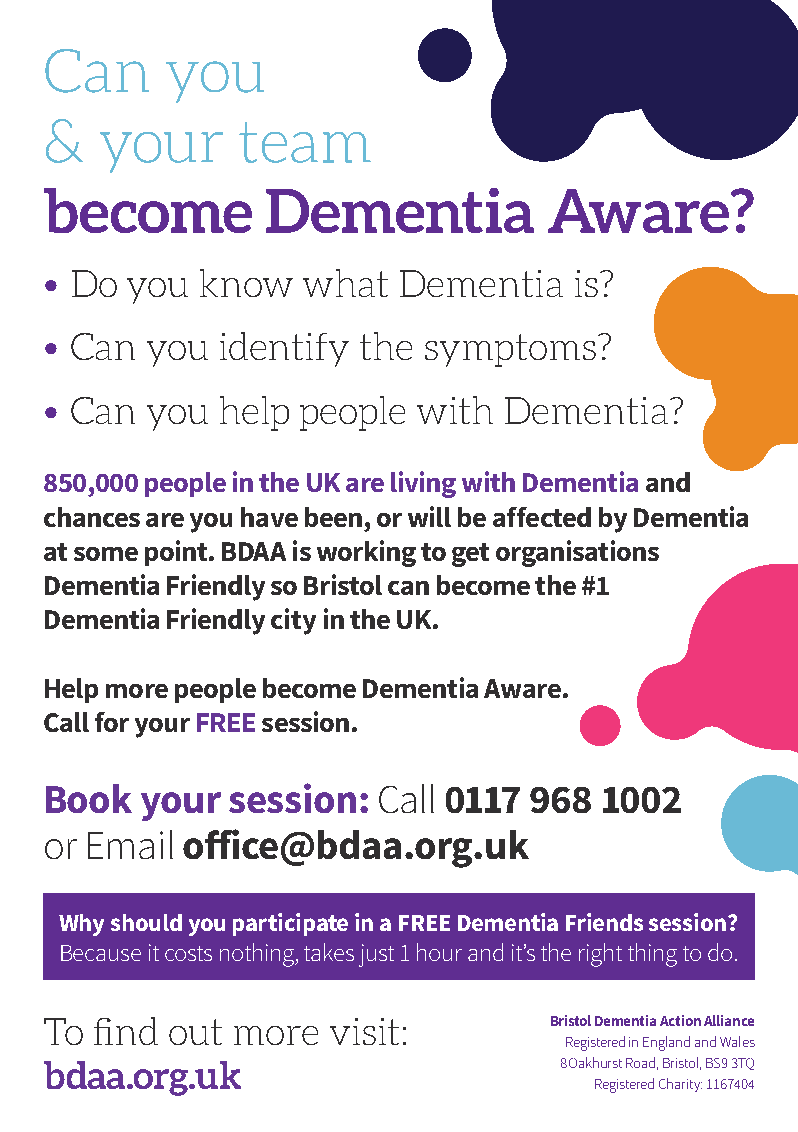 Image resolution: width=798 pixels, height=1132 pixels. Describe the element at coordinates (510, 350) in the document. I see `symptoms` at that location.
